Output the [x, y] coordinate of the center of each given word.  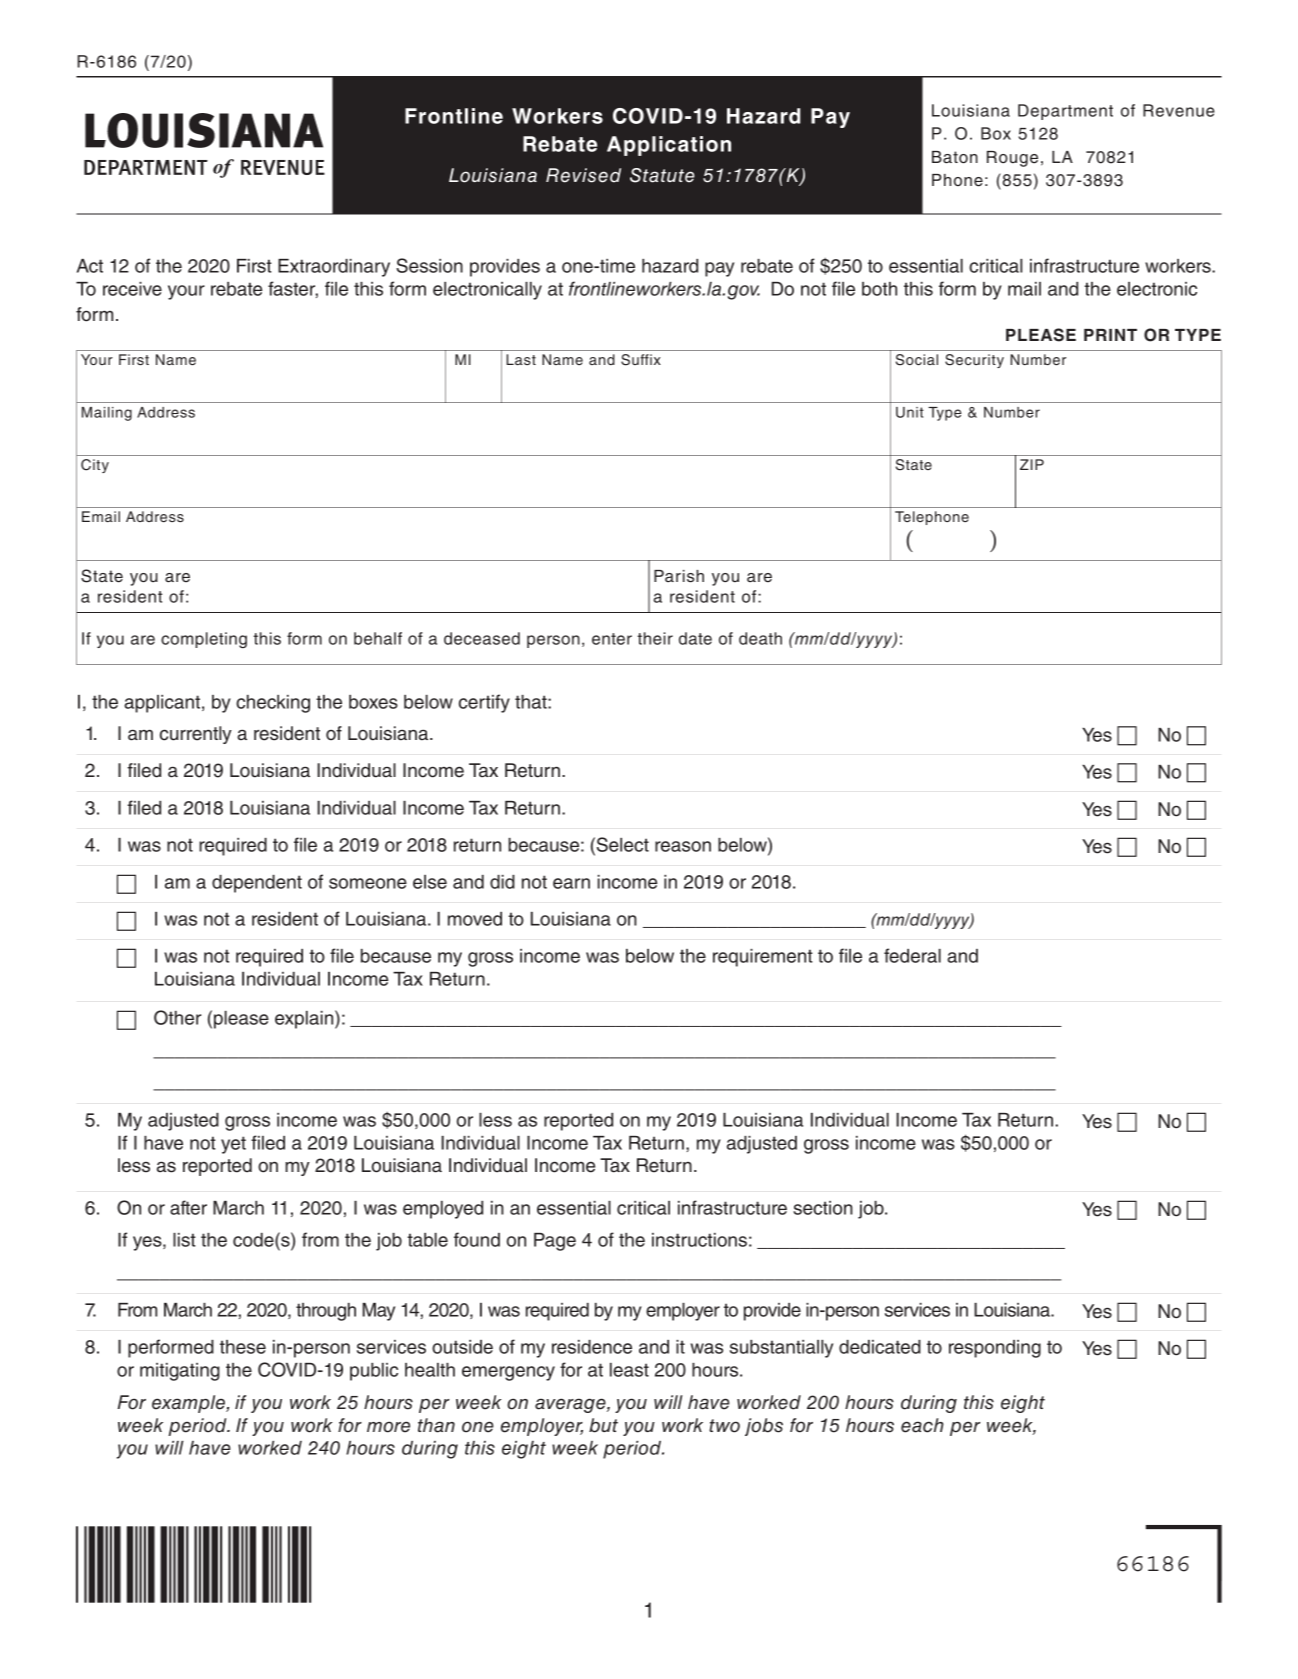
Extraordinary [334, 268]
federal [912, 955]
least [629, 1370]
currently [196, 735]
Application [669, 146]
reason [683, 846]
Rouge [1012, 159]
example [189, 1404]
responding [995, 1349]
